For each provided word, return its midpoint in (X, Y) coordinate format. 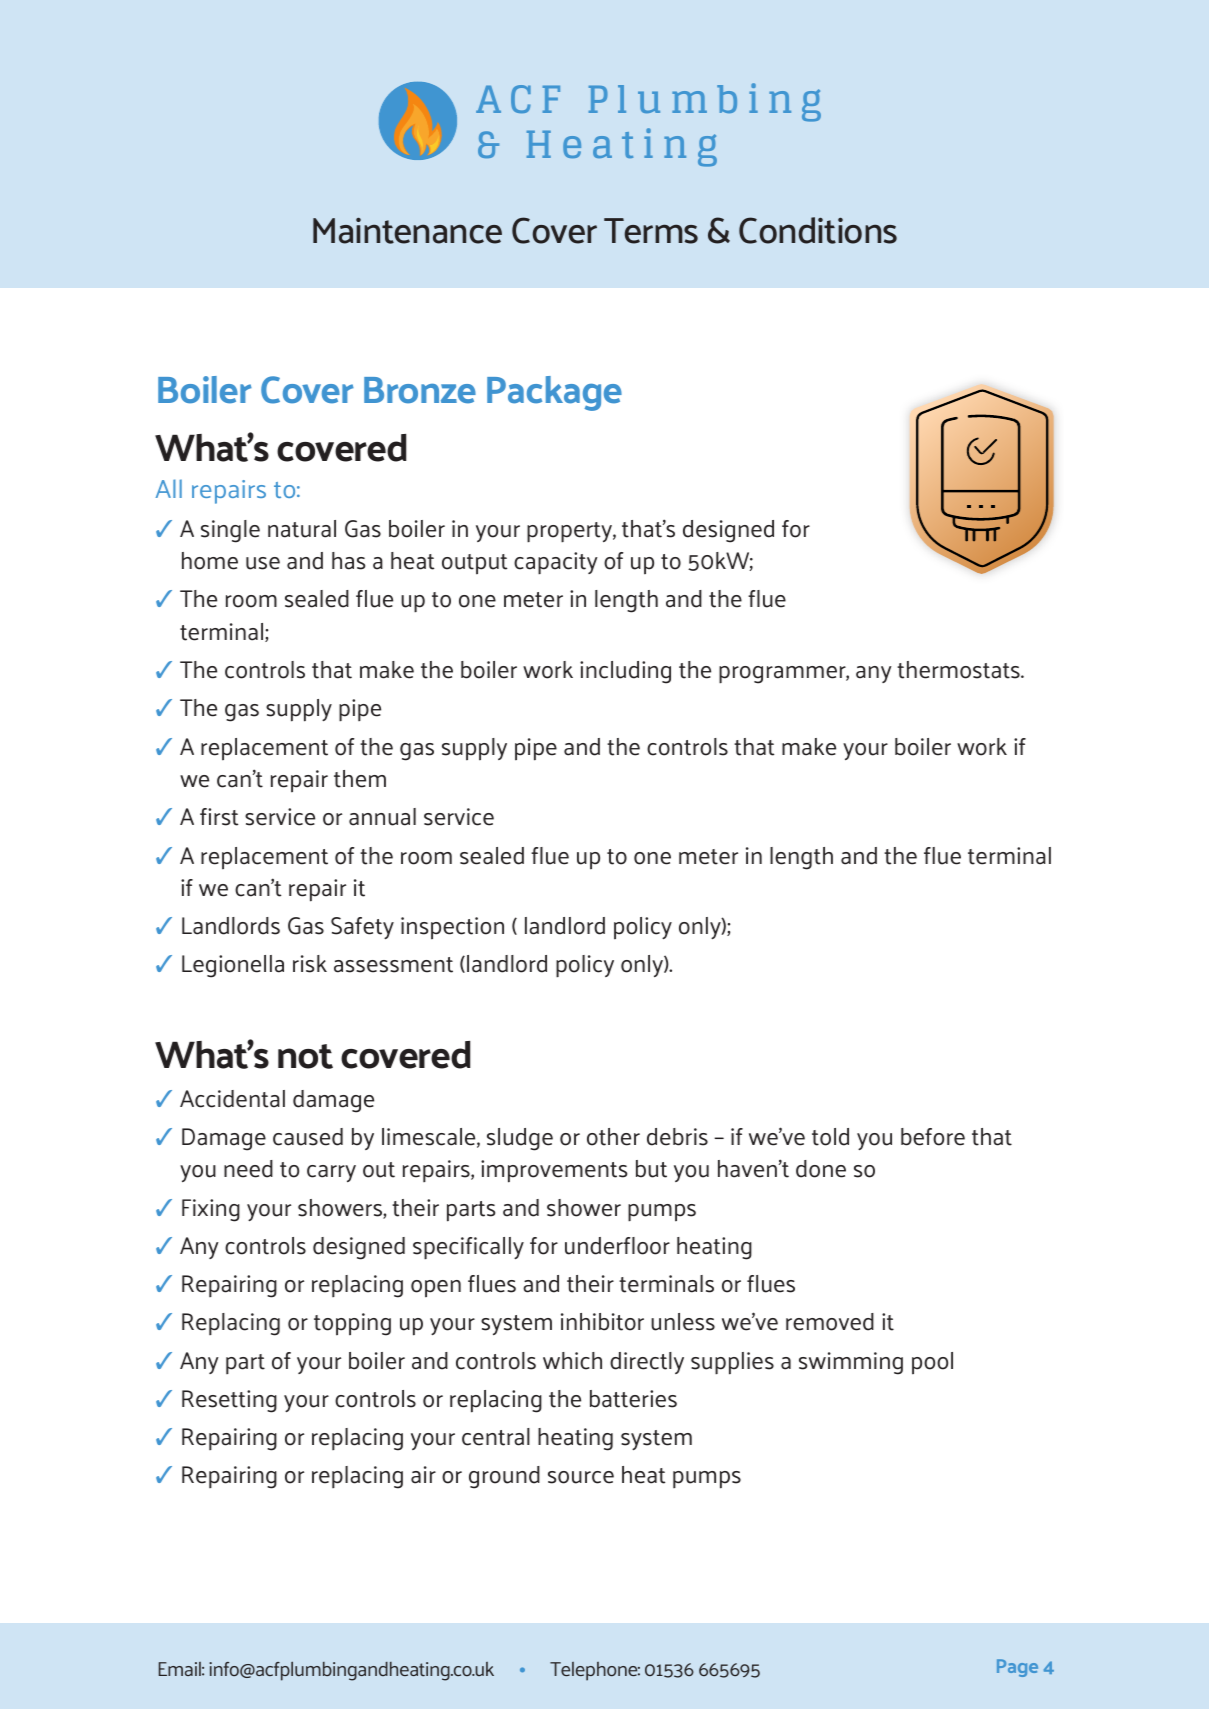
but (651, 1169)
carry (331, 1173)
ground (504, 1477)
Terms (651, 231)
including (625, 672)
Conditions (818, 230)
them (360, 779)
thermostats (959, 670)
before (933, 1137)
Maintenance (407, 231)
